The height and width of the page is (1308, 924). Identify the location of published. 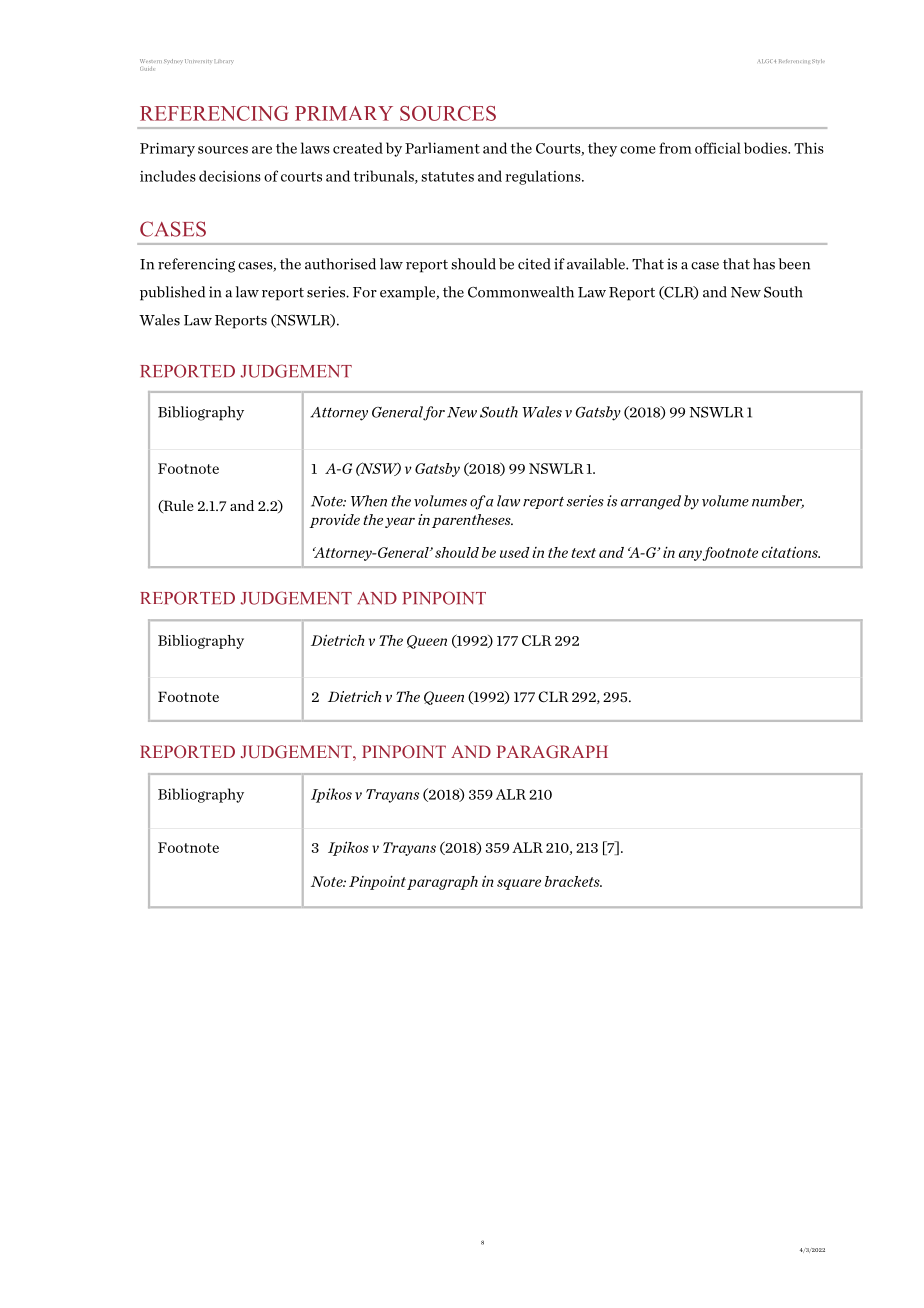
(172, 293).
